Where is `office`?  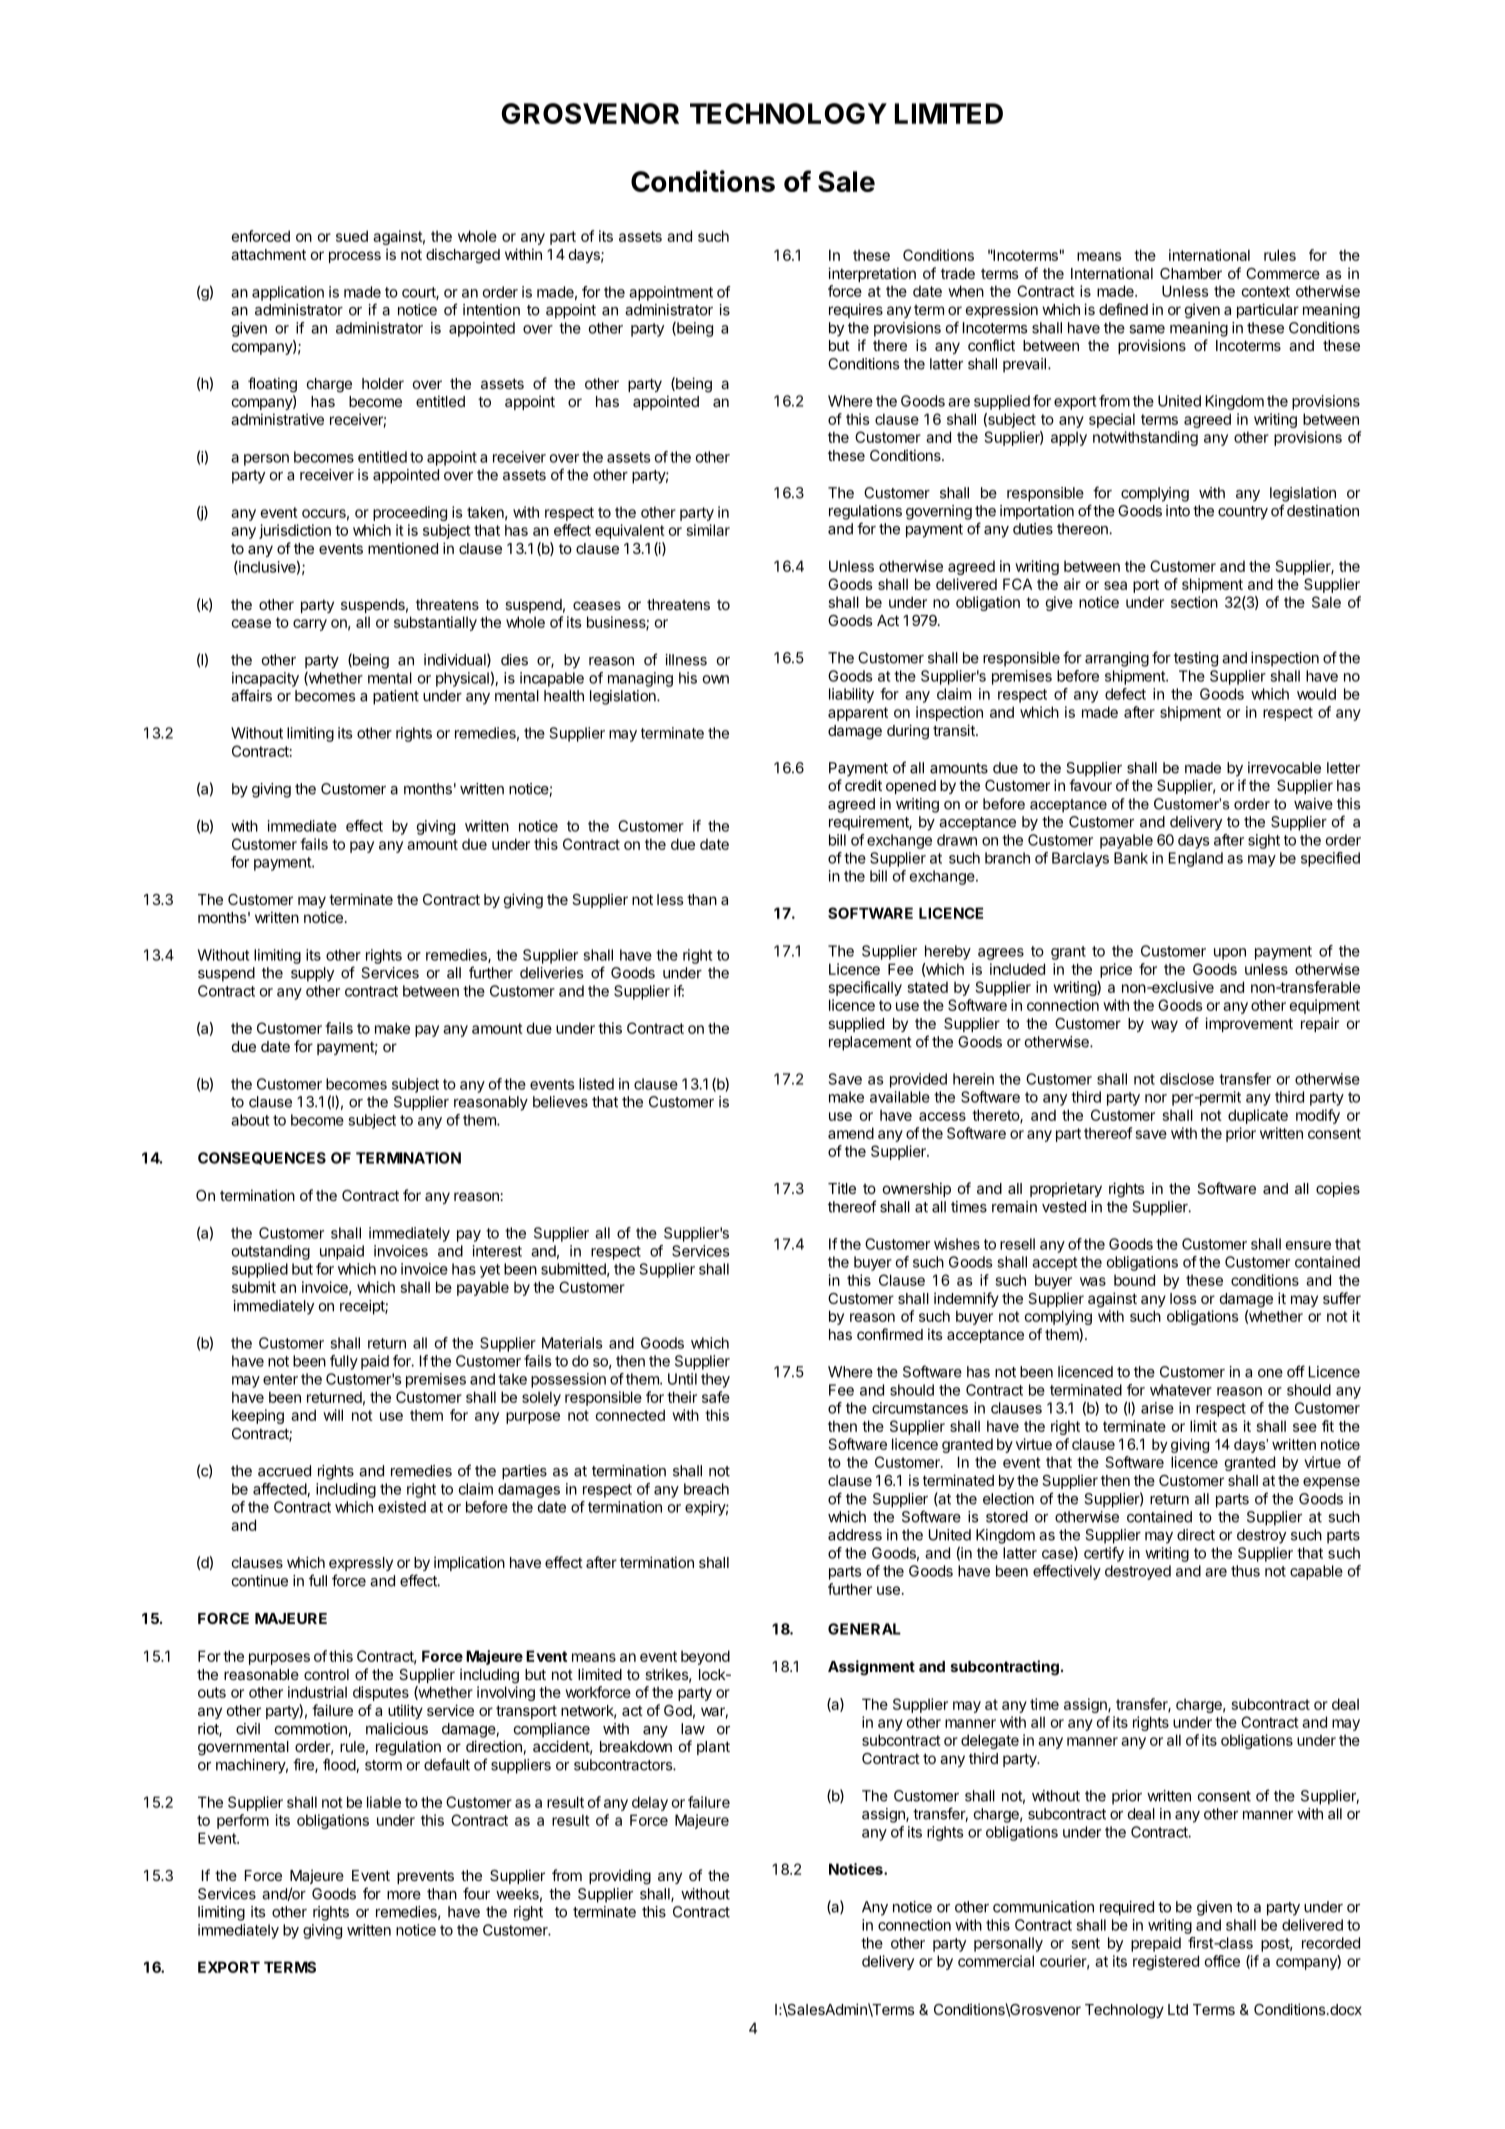
office is located at coordinates (1222, 1961).
